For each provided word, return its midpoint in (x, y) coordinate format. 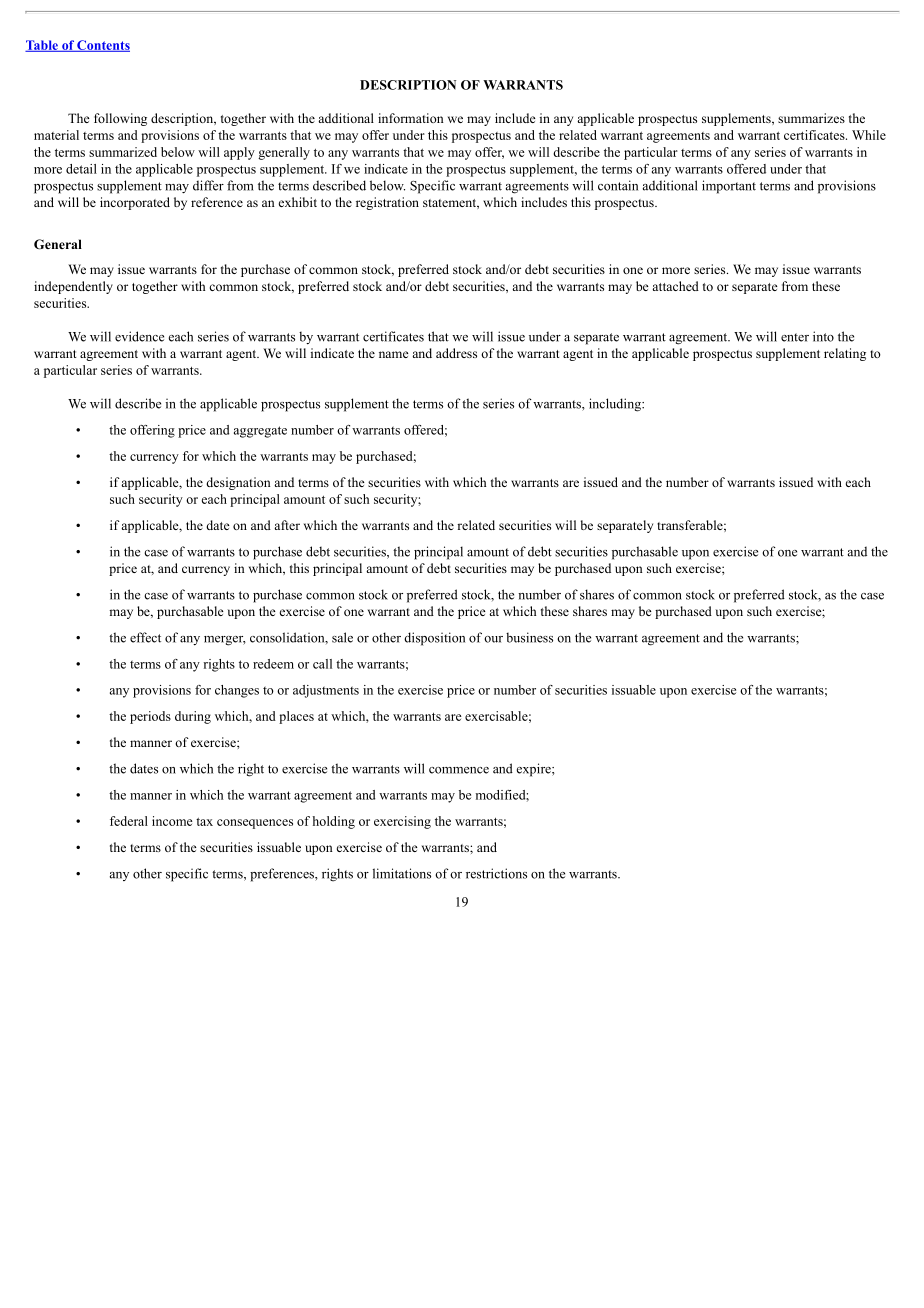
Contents (102, 46)
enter (795, 337)
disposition (434, 639)
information (411, 118)
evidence (139, 336)
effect (145, 637)
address (456, 353)
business (529, 637)
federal (129, 821)
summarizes (811, 118)
